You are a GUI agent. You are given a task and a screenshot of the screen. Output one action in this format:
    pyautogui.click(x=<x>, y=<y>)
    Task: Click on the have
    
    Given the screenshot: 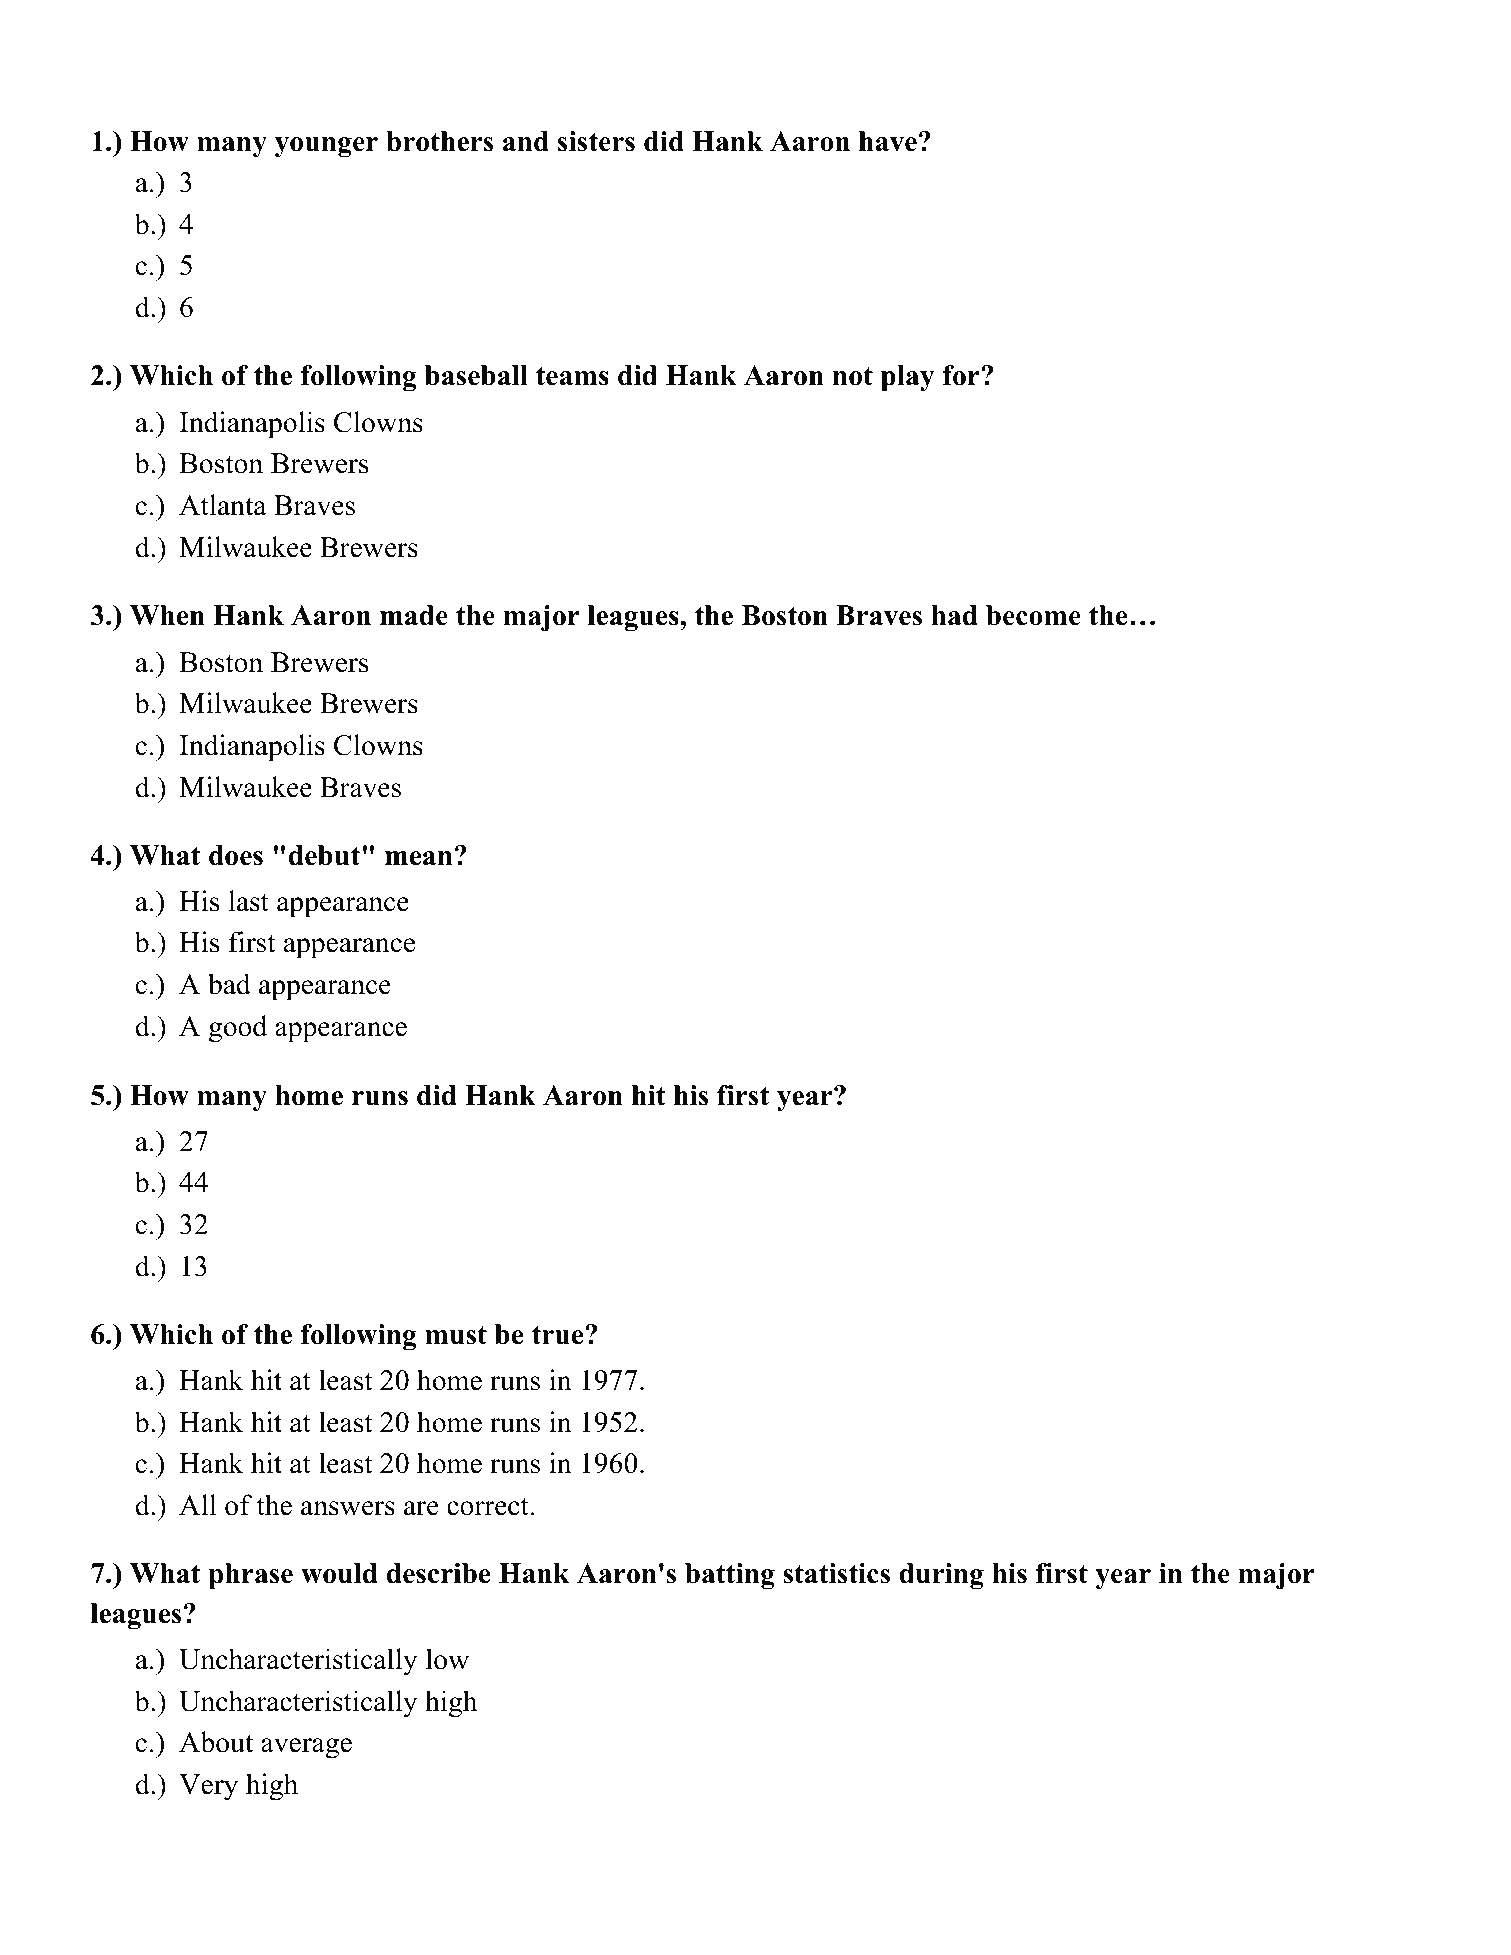 What is the action you would take?
    pyautogui.click(x=888, y=141)
